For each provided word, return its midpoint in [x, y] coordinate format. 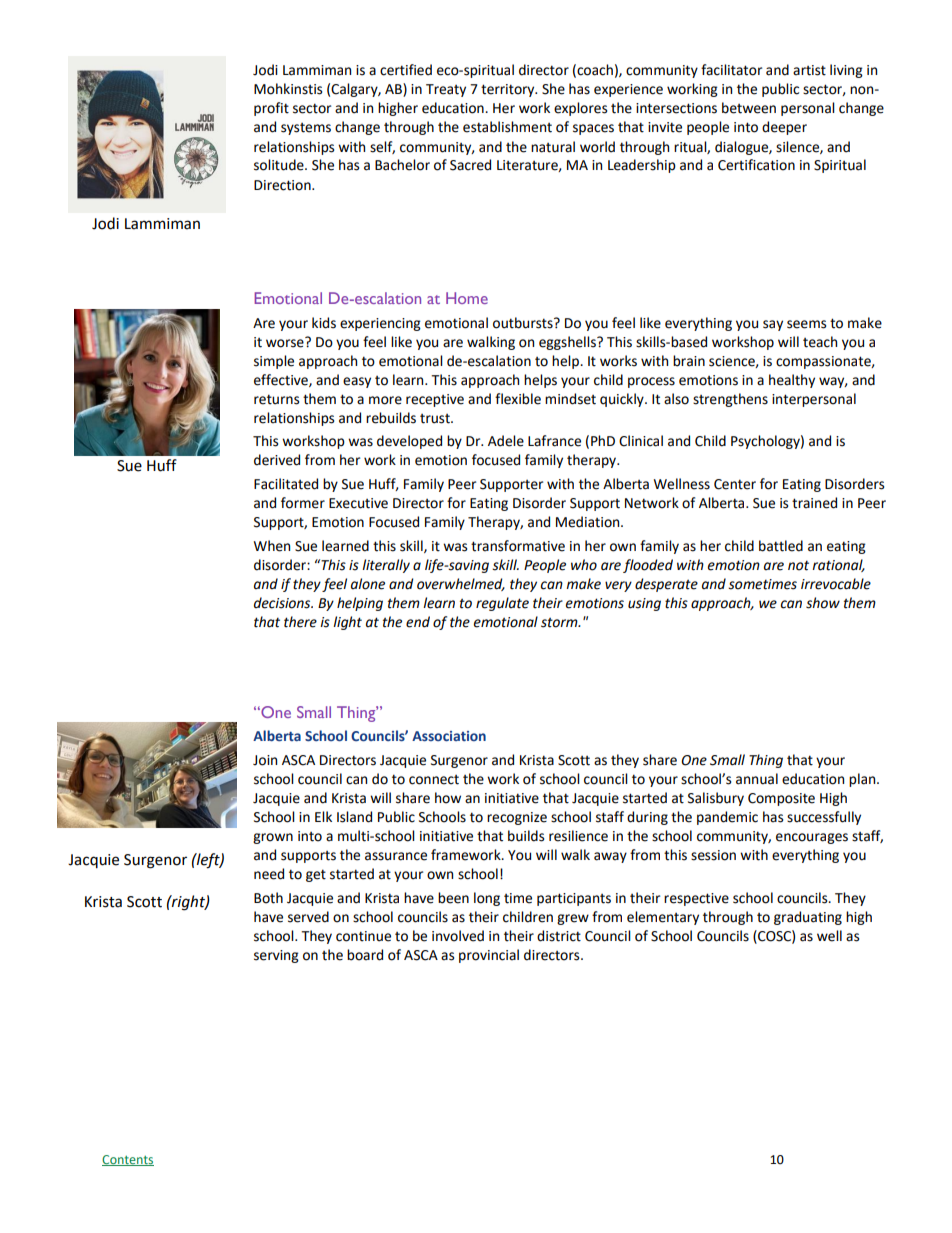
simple [274, 362]
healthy [792, 381]
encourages [812, 838]
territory [509, 90]
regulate [502, 604]
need [269, 874]
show [823, 603]
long [487, 899]
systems [306, 129]
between [749, 108]
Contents [128, 1160]
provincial [489, 956]
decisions [283, 603]
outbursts [524, 323]
